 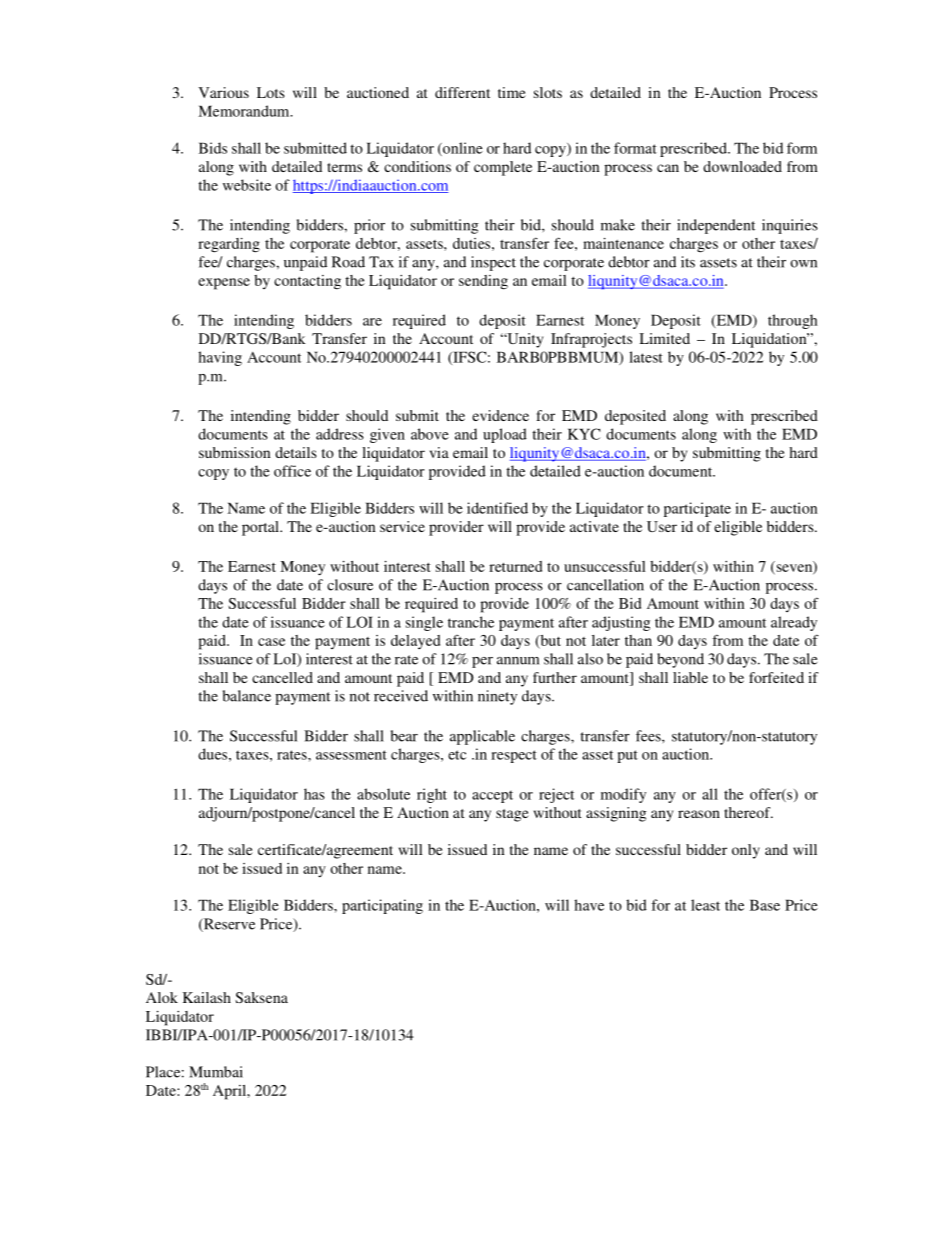 I want to click on time, so click(x=512, y=92).
